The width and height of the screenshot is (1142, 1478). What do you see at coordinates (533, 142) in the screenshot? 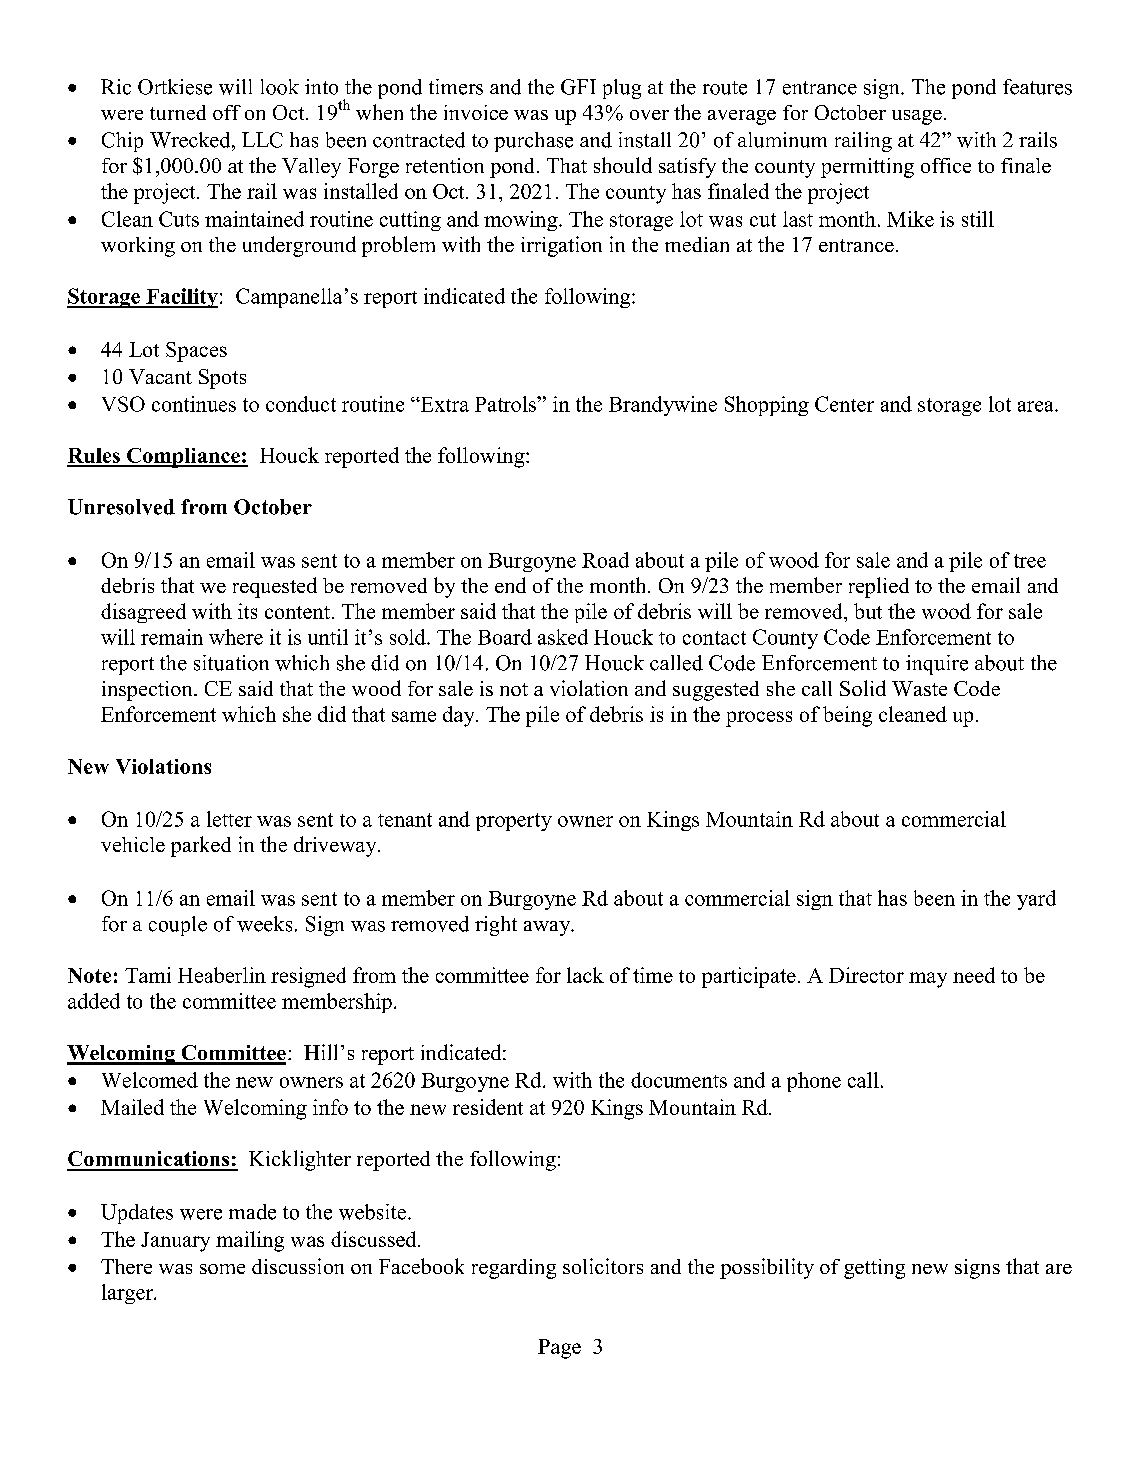
I see `purchase` at bounding box center [533, 142].
